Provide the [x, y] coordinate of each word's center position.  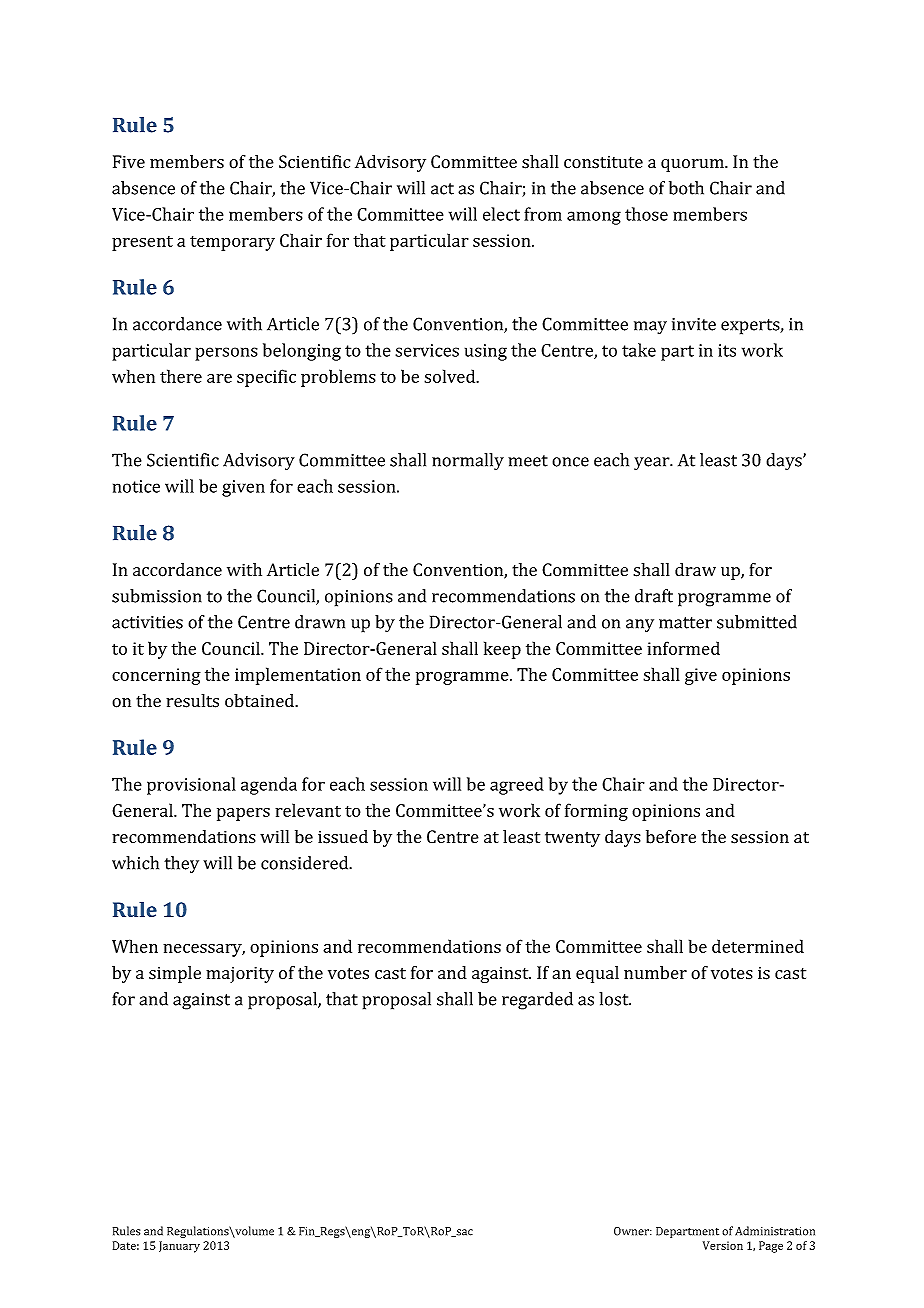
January [179, 1247]
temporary [232, 243]
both [686, 188]
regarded [537, 1001]
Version [723, 1245]
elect [501, 214]
